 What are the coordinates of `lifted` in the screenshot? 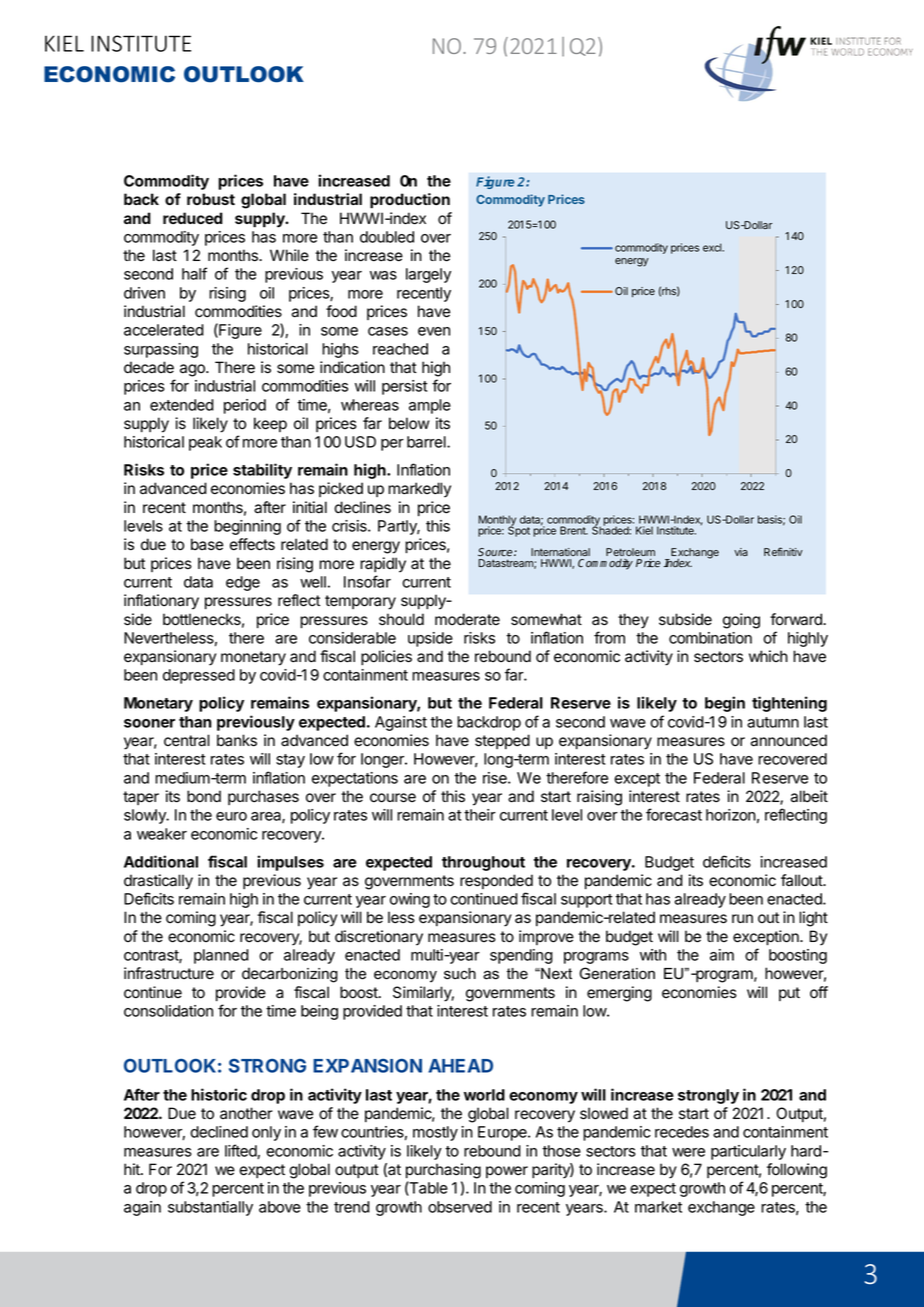 It's located at (241, 1151).
